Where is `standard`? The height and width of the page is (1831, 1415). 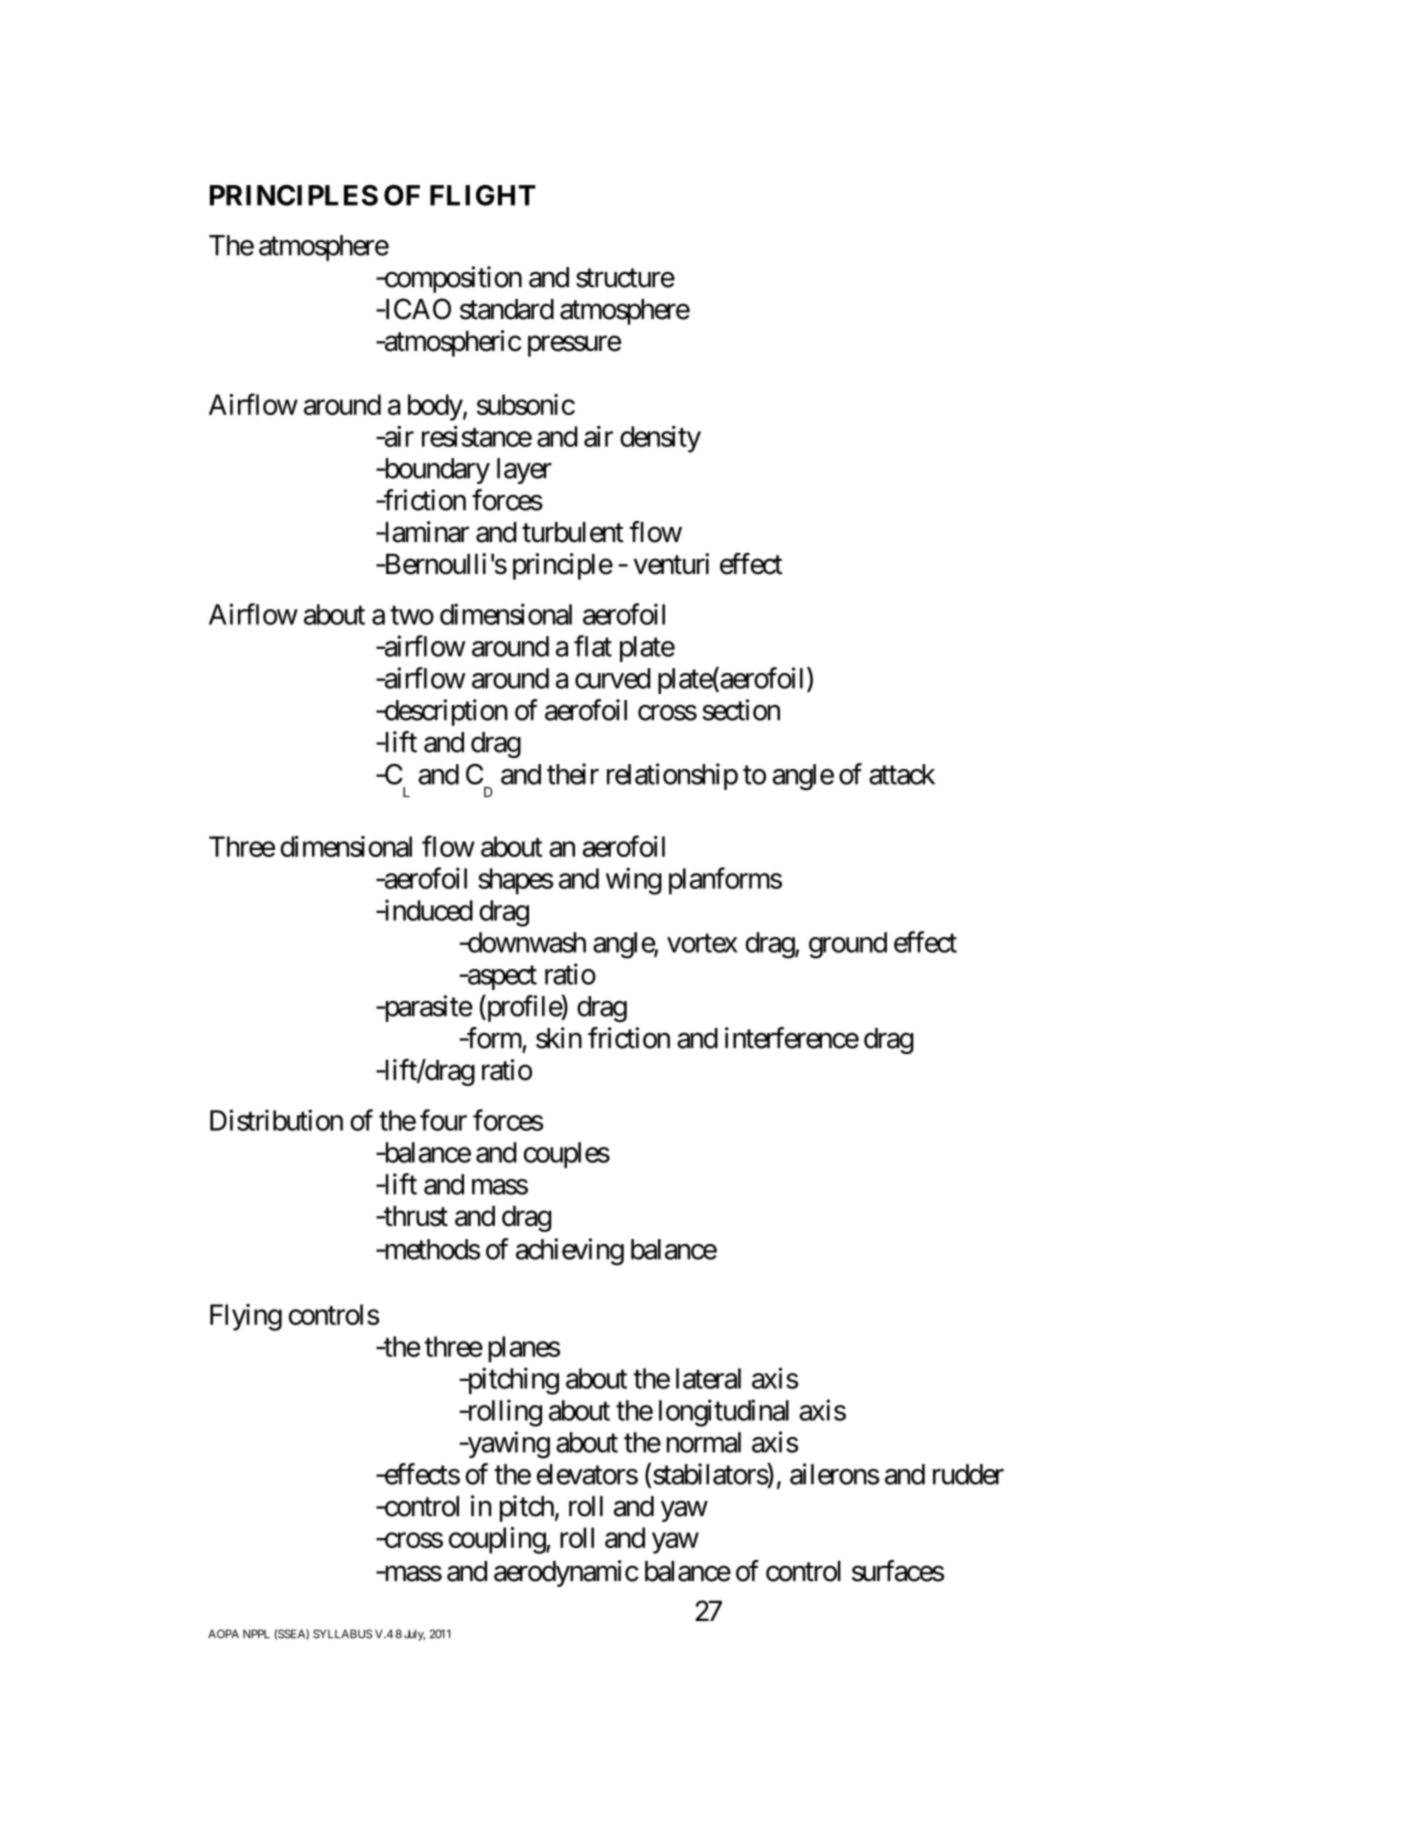
standard is located at coordinates (507, 309).
